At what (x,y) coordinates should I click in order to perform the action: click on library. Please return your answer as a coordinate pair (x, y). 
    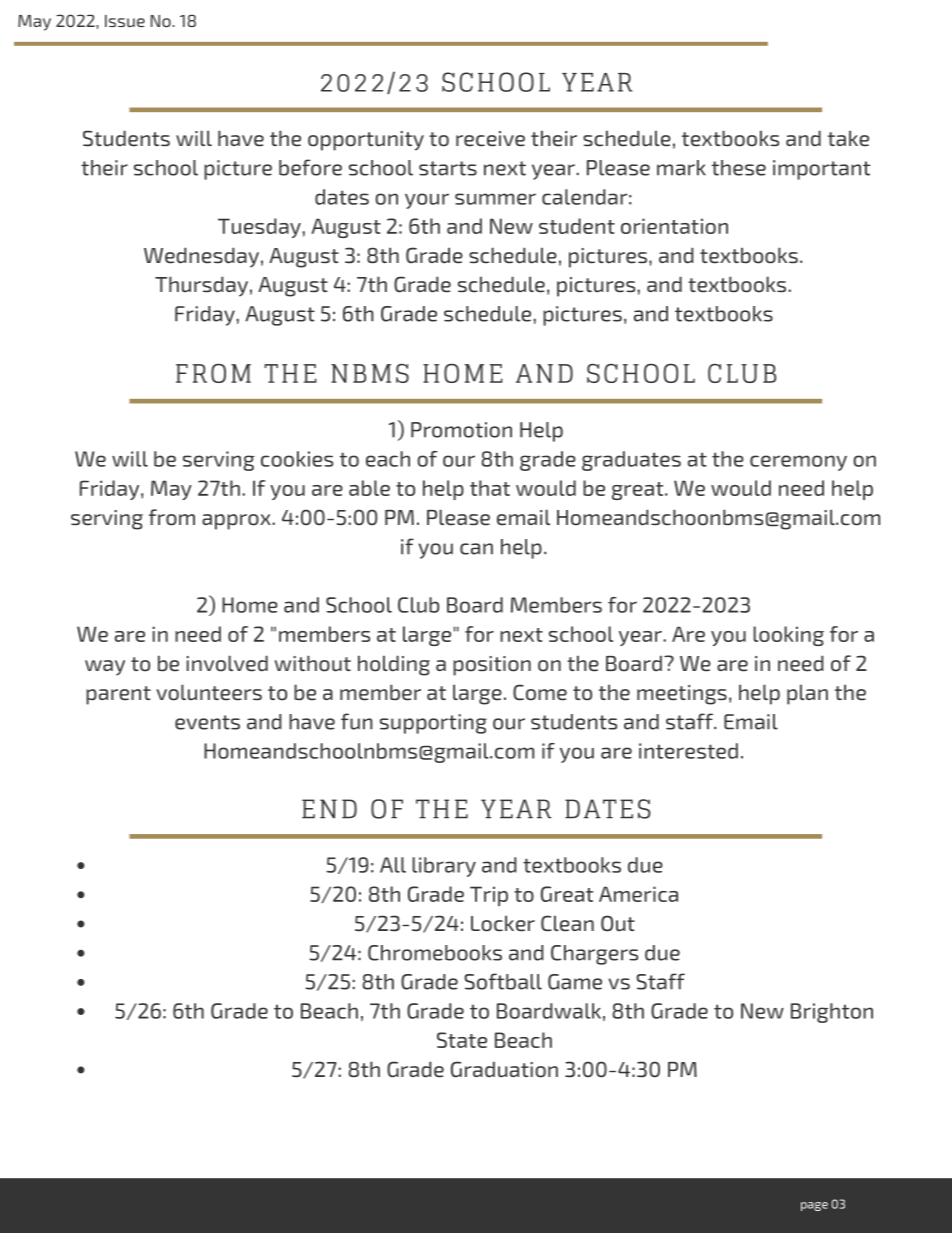
    Looking at the image, I should click on (444, 867).
